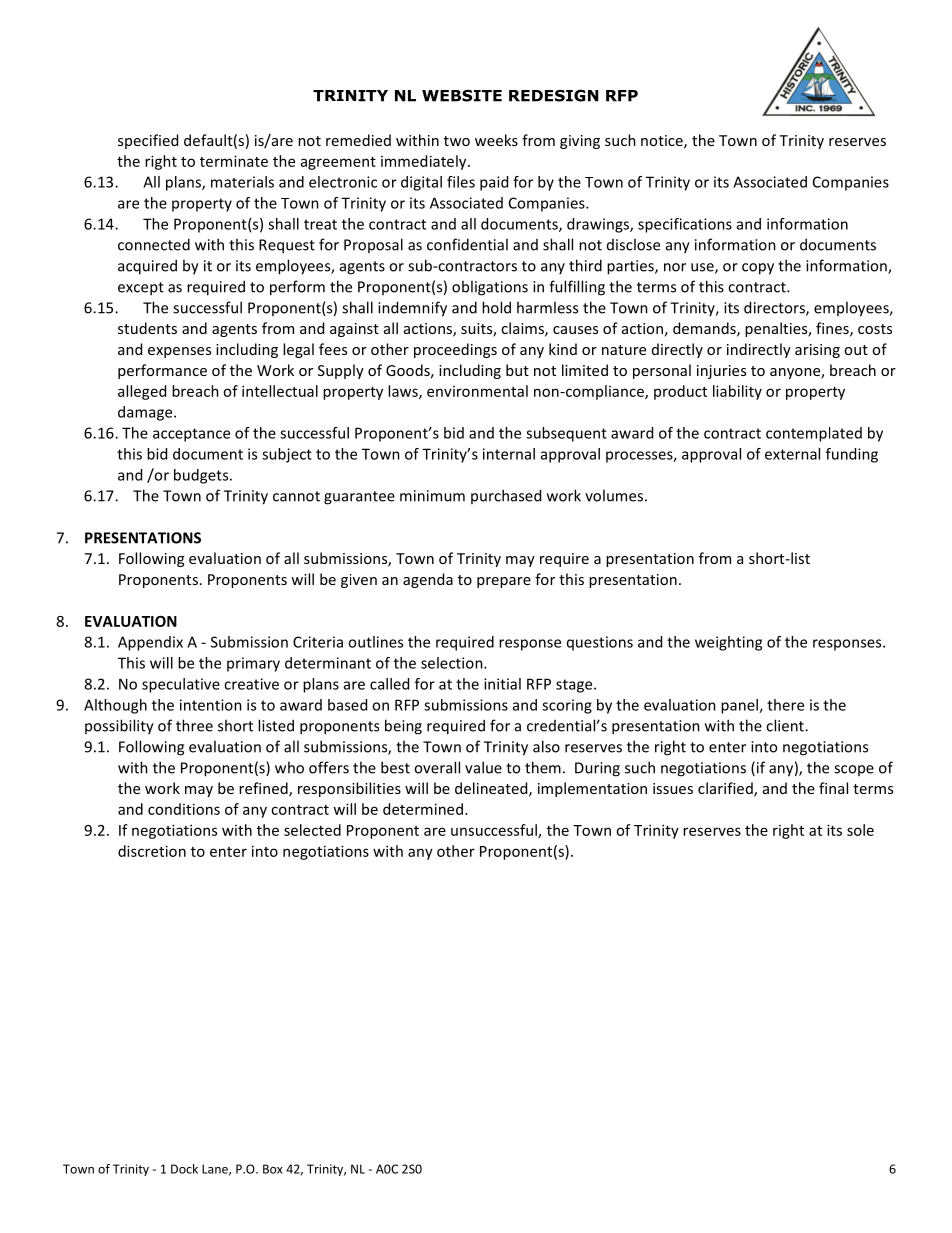 The image size is (952, 1233). What do you see at coordinates (150, 643) in the screenshot?
I see `Appendix` at bounding box center [150, 643].
